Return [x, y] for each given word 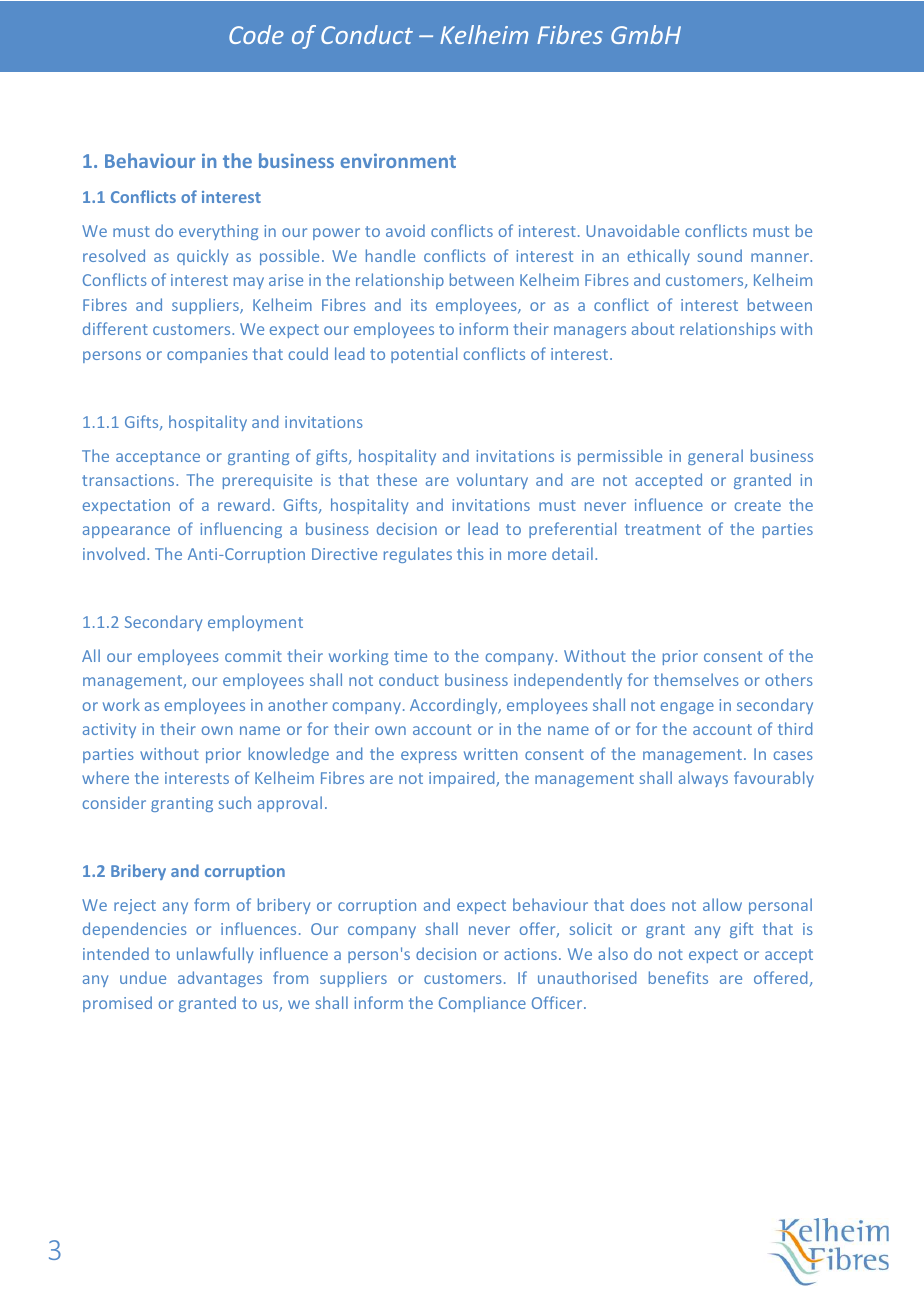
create [758, 505]
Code [256, 34]
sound [720, 255]
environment [398, 160]
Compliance [482, 1004]
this [470, 553]
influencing [241, 530]
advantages [220, 979]
